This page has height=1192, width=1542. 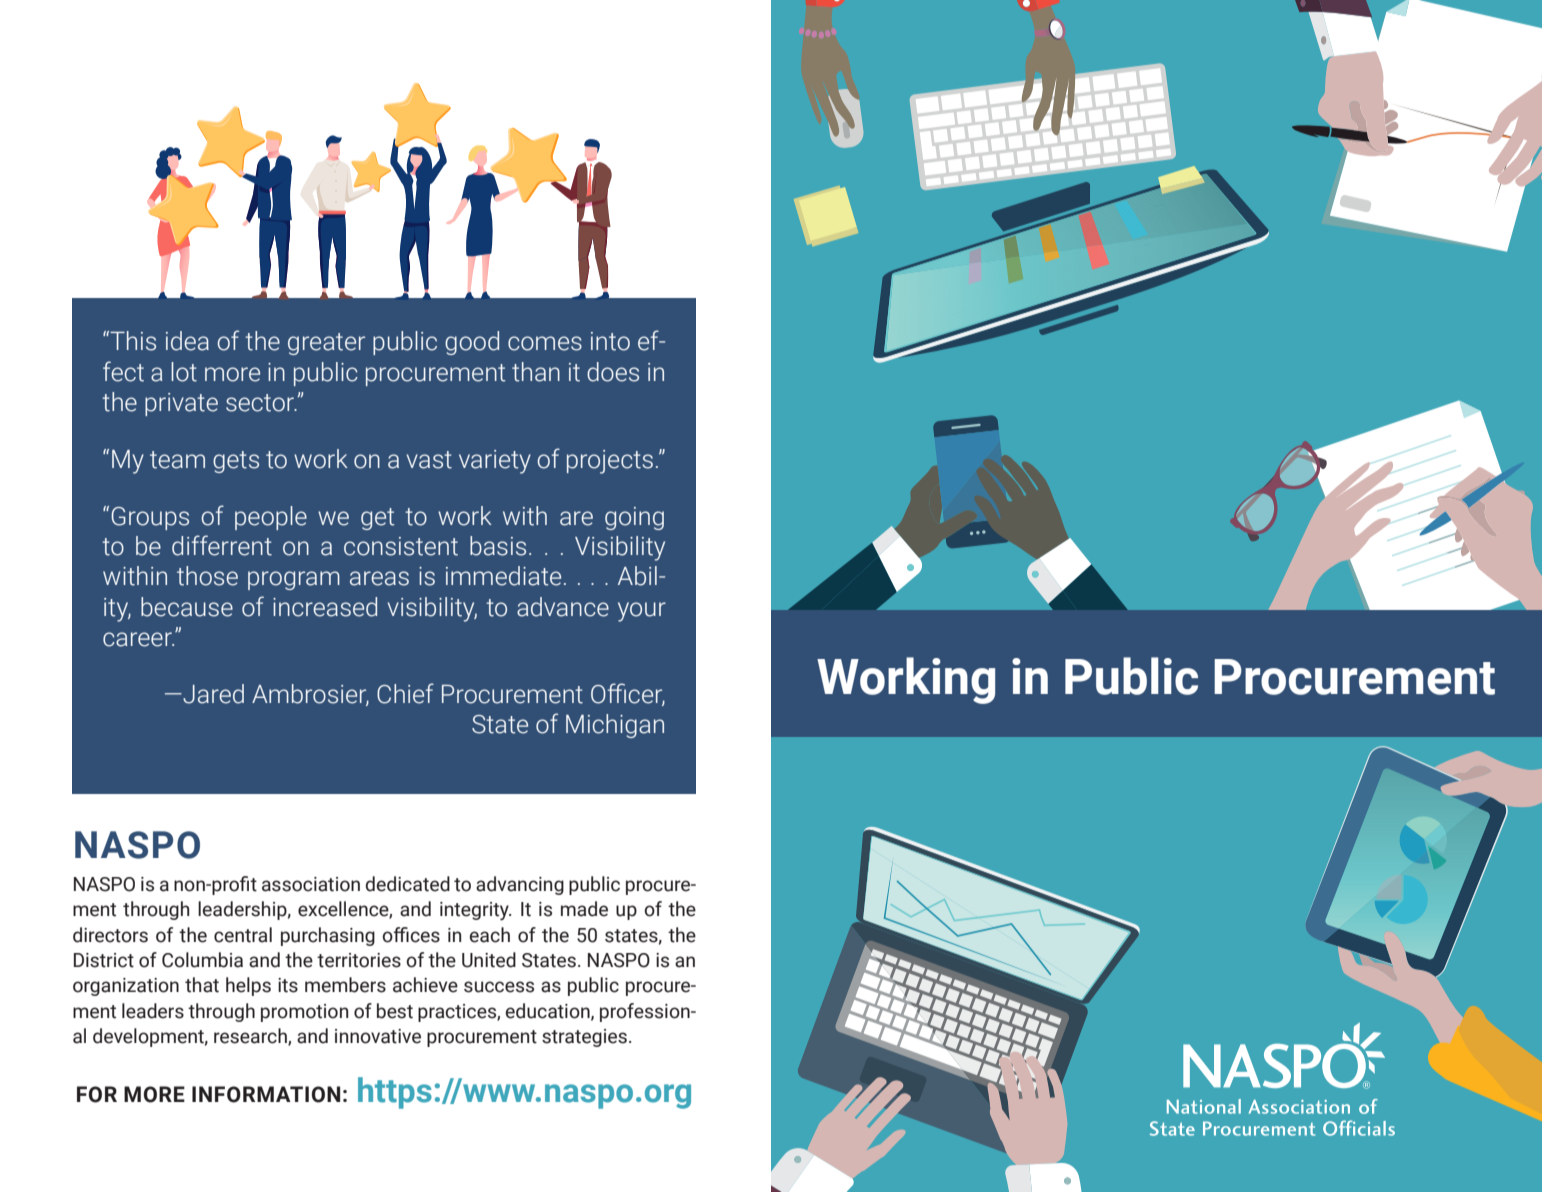 What do you see at coordinates (615, 726) in the page?
I see `Michigan` at bounding box center [615, 726].
